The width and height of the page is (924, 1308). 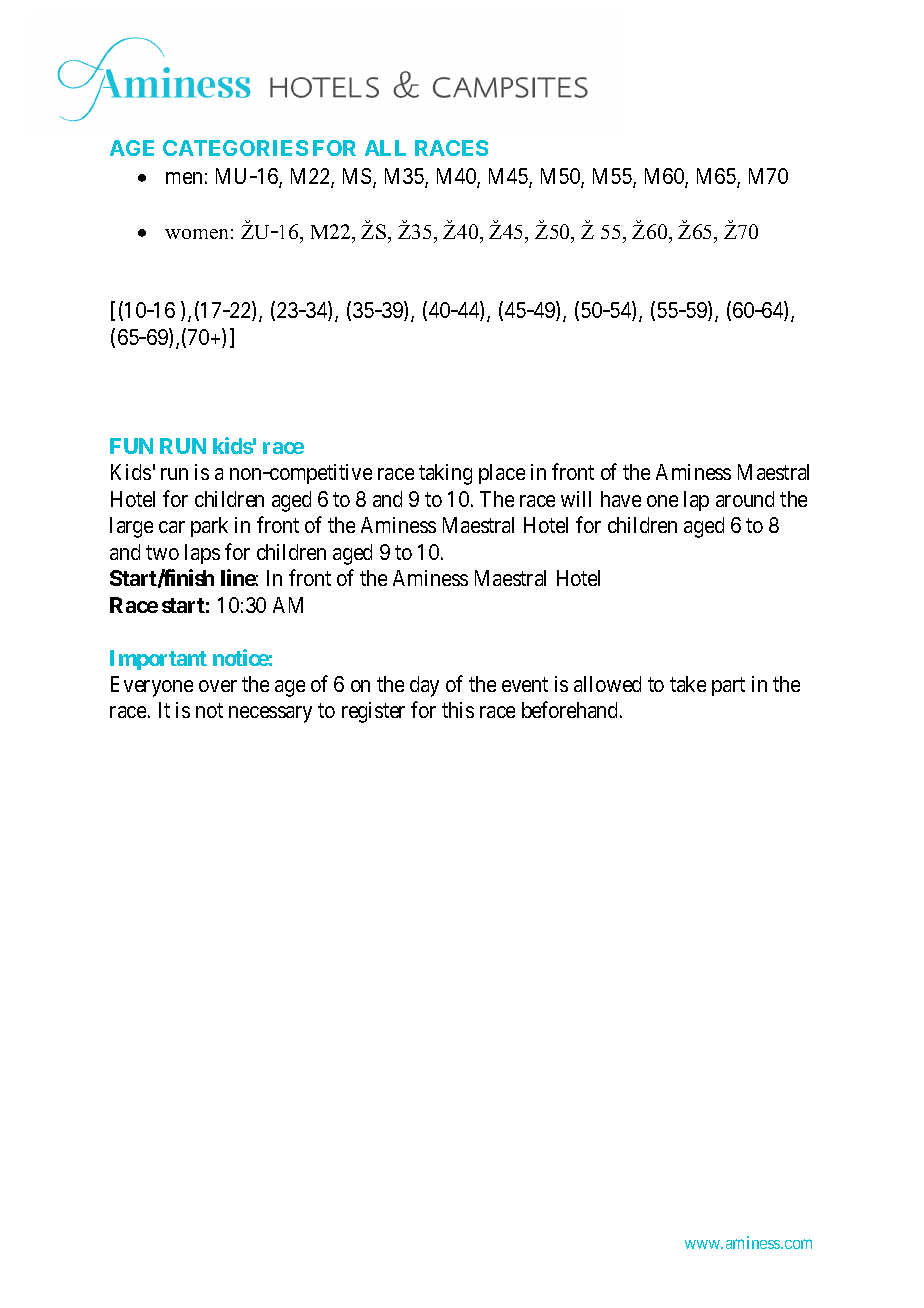 I want to click on will, so click(x=576, y=499).
